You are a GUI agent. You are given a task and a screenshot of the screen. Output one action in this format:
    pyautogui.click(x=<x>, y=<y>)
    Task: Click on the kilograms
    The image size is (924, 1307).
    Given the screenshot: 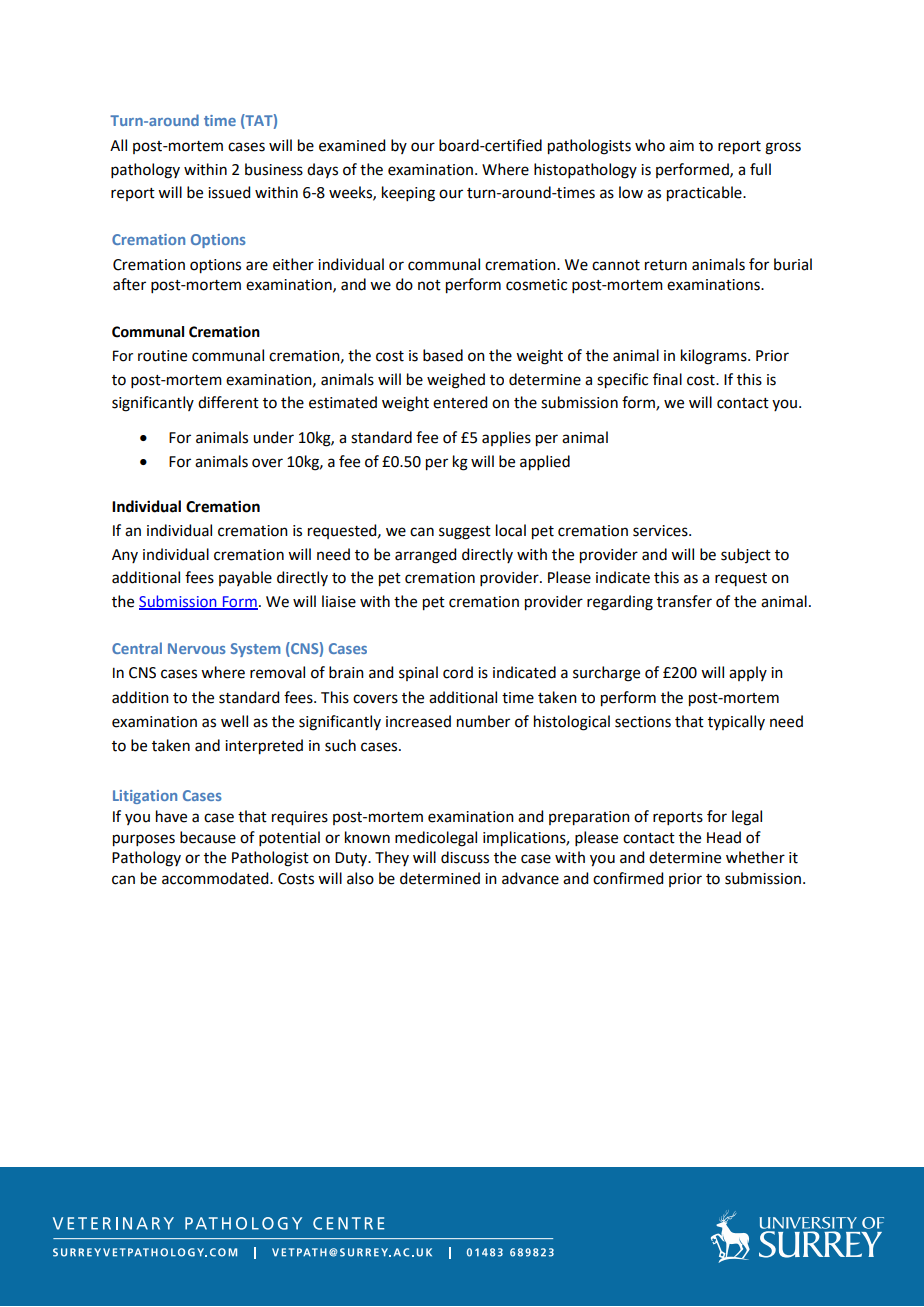 What is the action you would take?
    pyautogui.click(x=715, y=357)
